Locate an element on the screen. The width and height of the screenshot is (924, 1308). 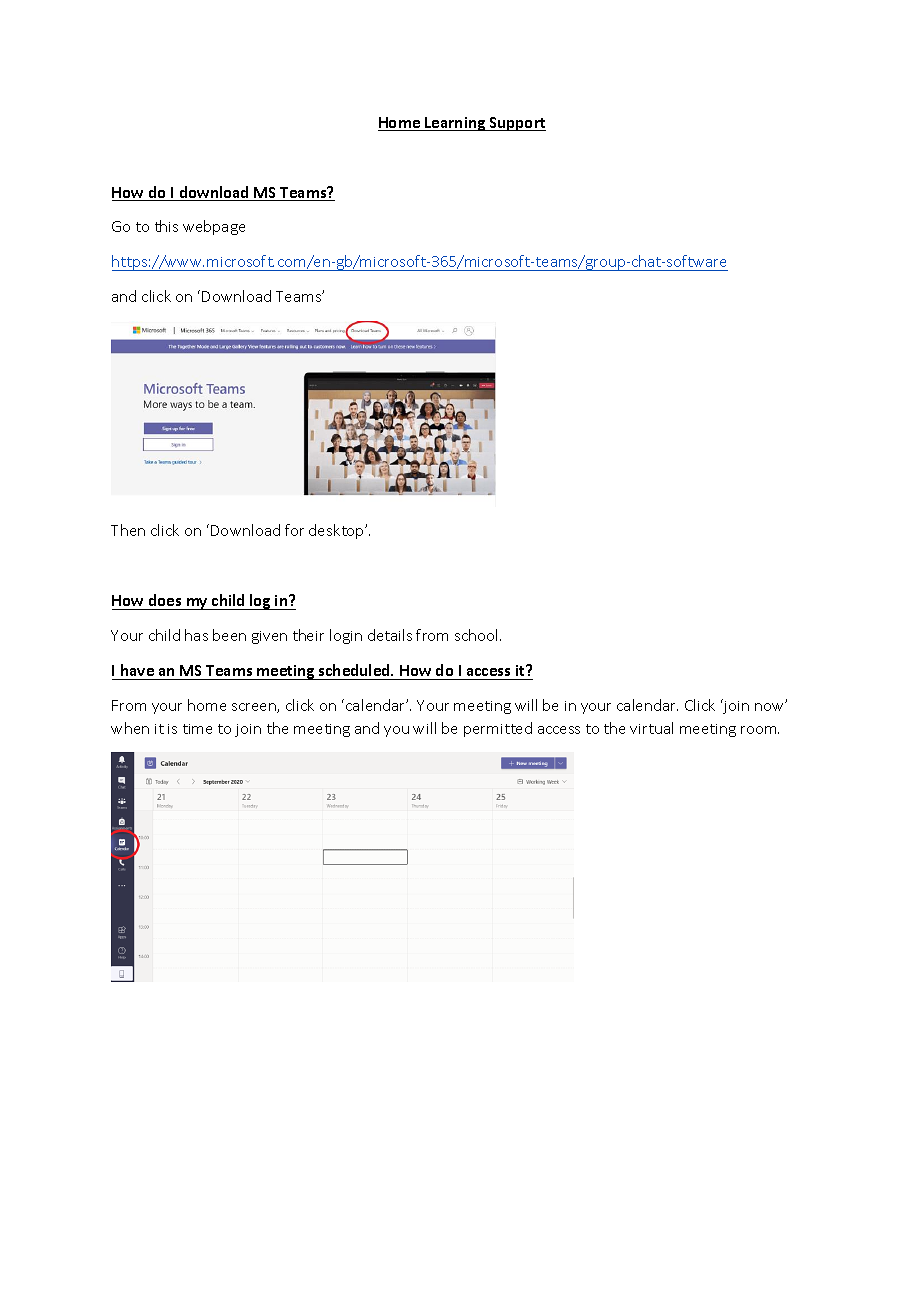
Then is located at coordinates (128, 530).
